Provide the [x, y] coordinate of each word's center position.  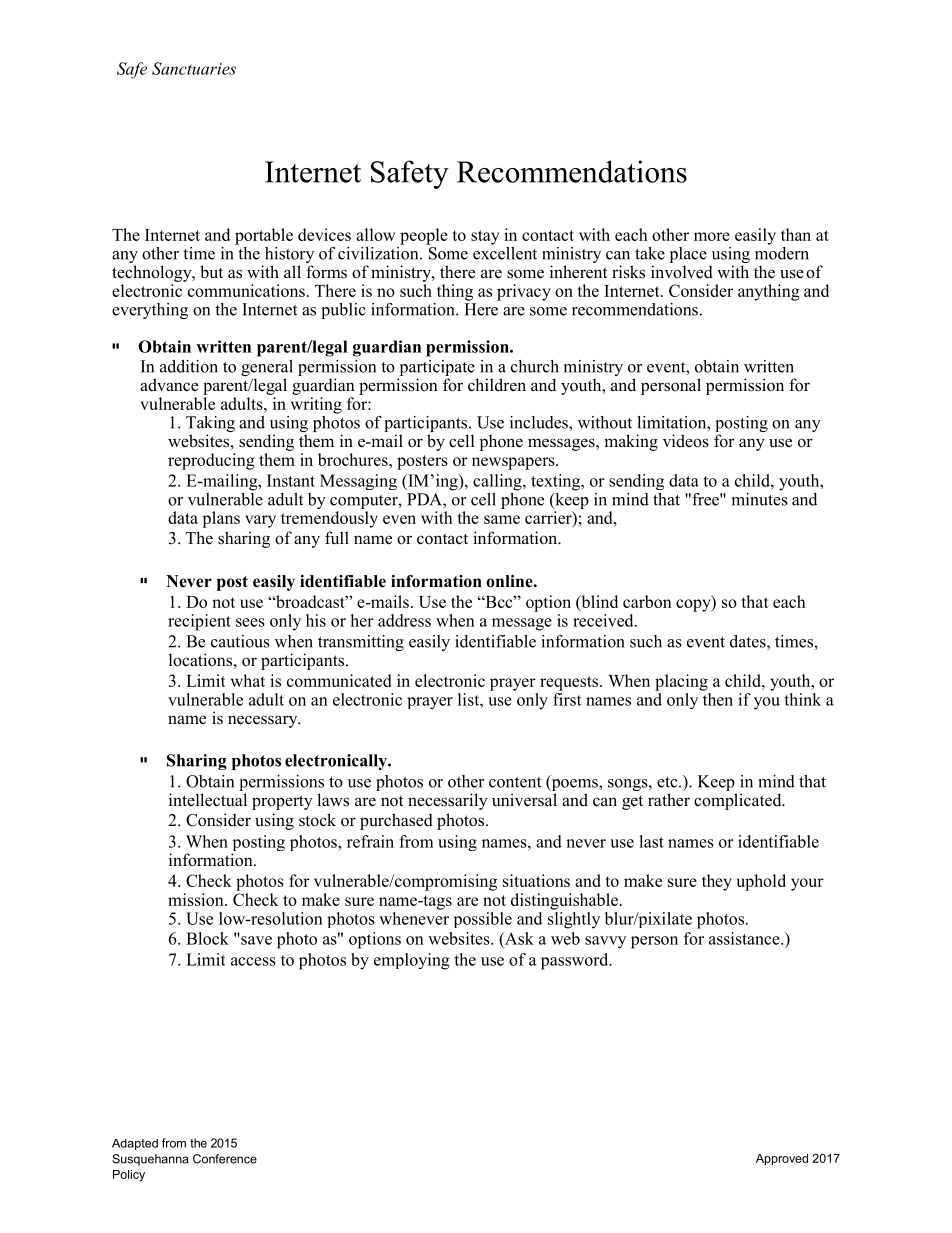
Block [207, 938]
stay [485, 237]
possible [483, 920]
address [404, 620]
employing [412, 961]
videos [686, 441]
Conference [225, 1159]
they [717, 882]
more [712, 236]
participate [437, 368]
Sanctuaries [194, 68]
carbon [647, 601]
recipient [199, 622]
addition [189, 366]
